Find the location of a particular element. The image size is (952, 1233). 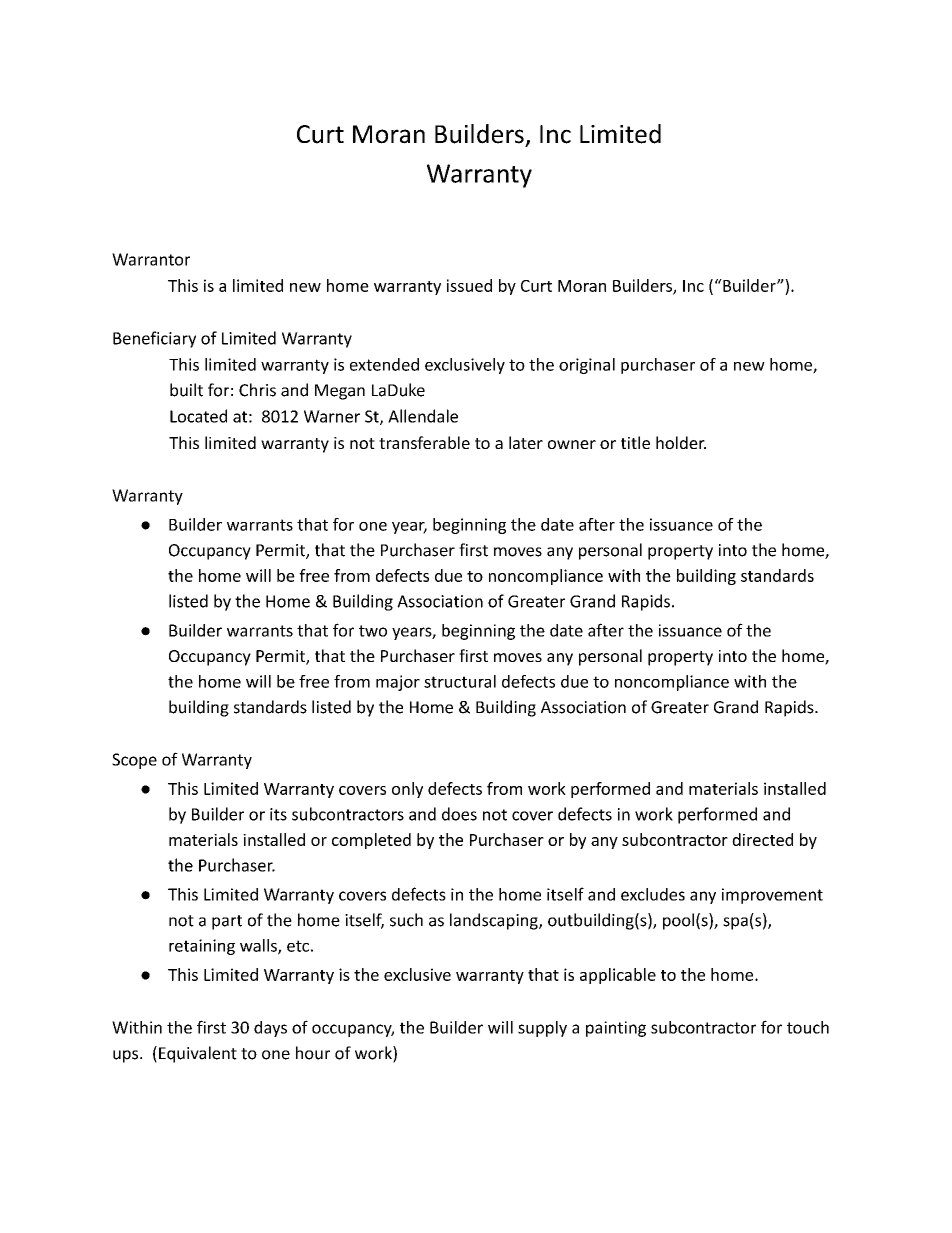

Scope is located at coordinates (134, 761).
